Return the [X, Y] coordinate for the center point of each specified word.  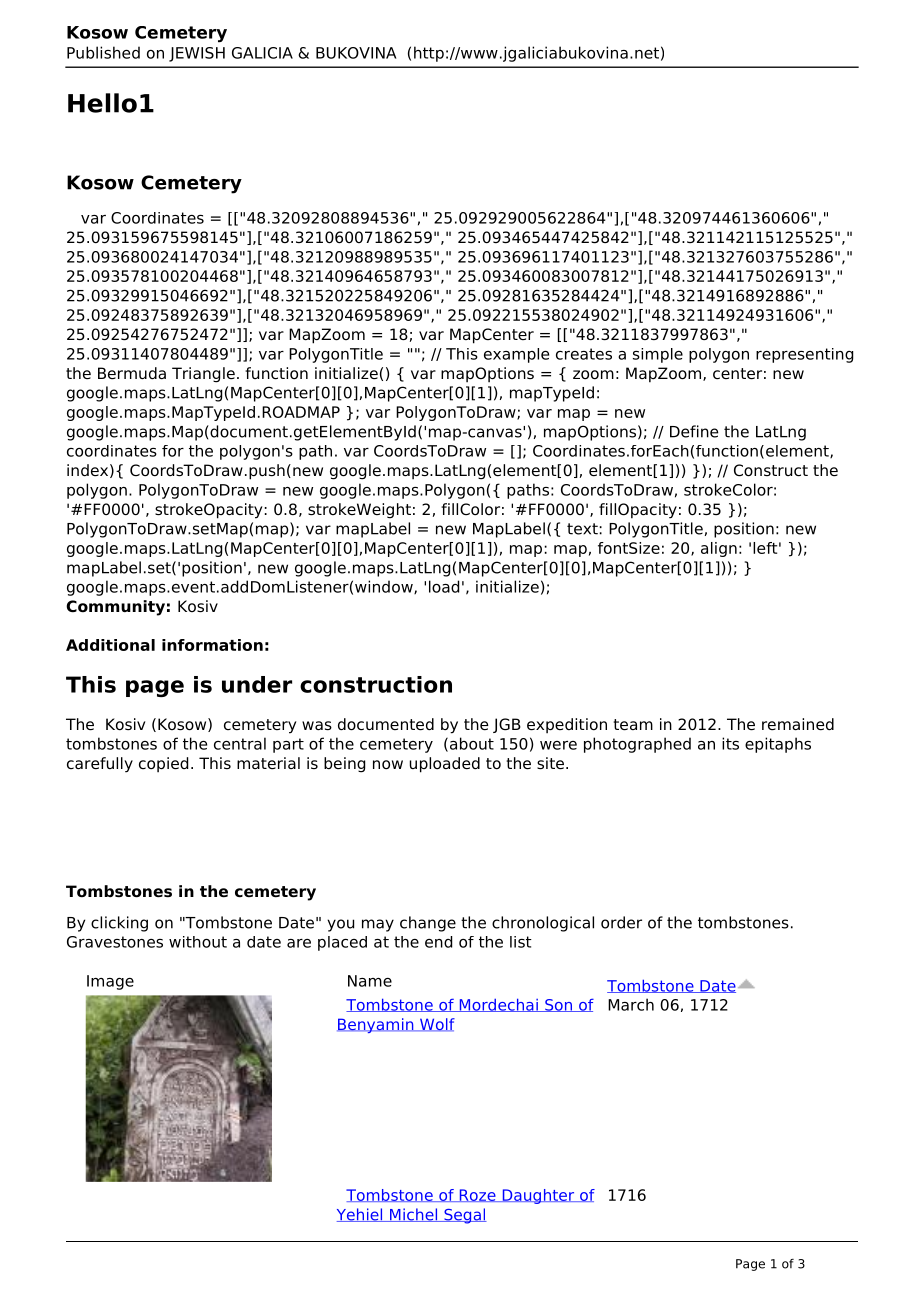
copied [163, 764]
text [582, 529]
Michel [414, 1215]
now [388, 765]
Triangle [203, 375]
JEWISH [197, 54]
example [516, 355]
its [730, 743]
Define [694, 431]
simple [658, 355]
